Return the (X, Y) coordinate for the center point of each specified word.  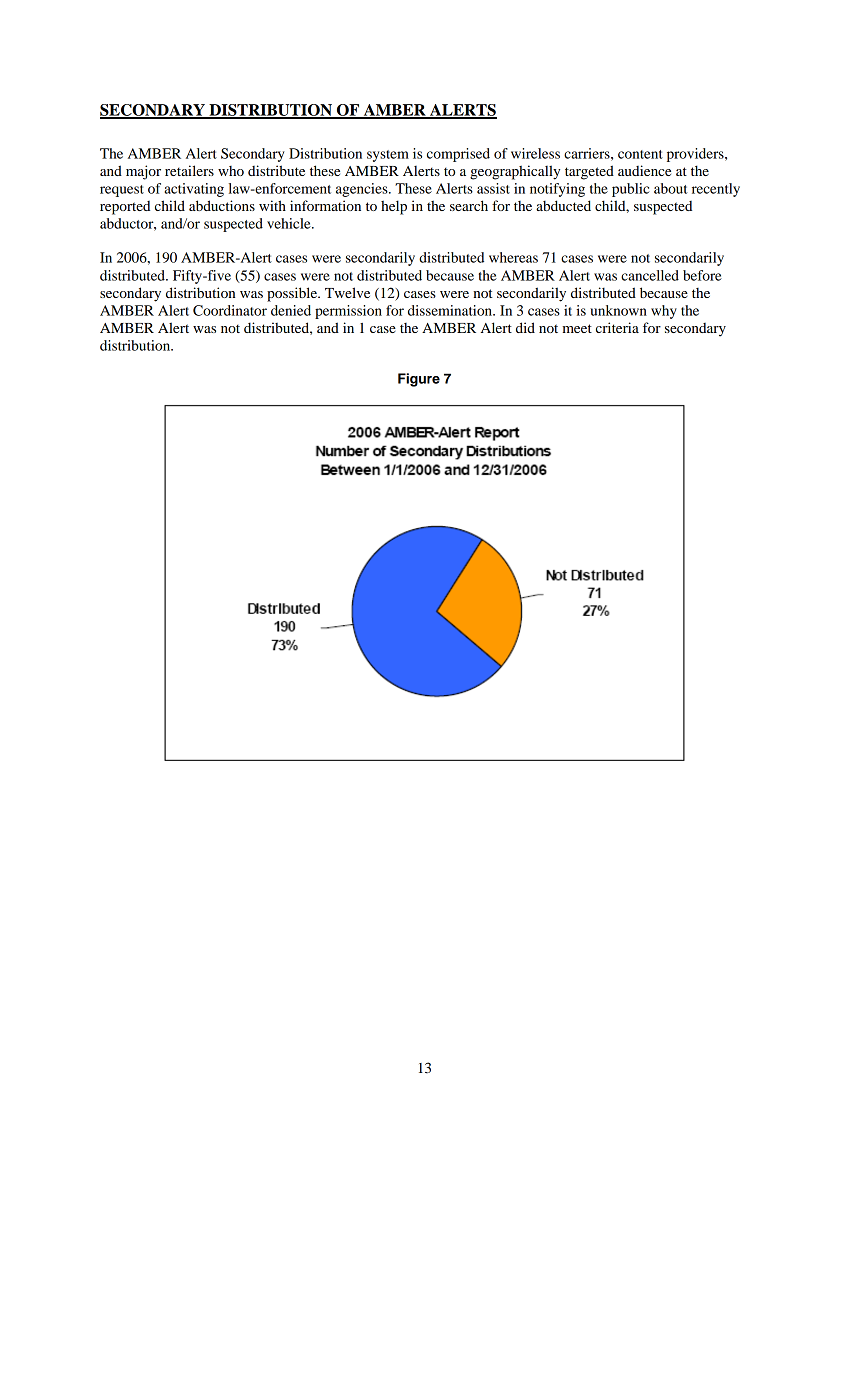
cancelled (650, 275)
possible (293, 294)
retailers (189, 170)
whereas (513, 257)
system (388, 156)
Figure (419, 380)
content (640, 154)
